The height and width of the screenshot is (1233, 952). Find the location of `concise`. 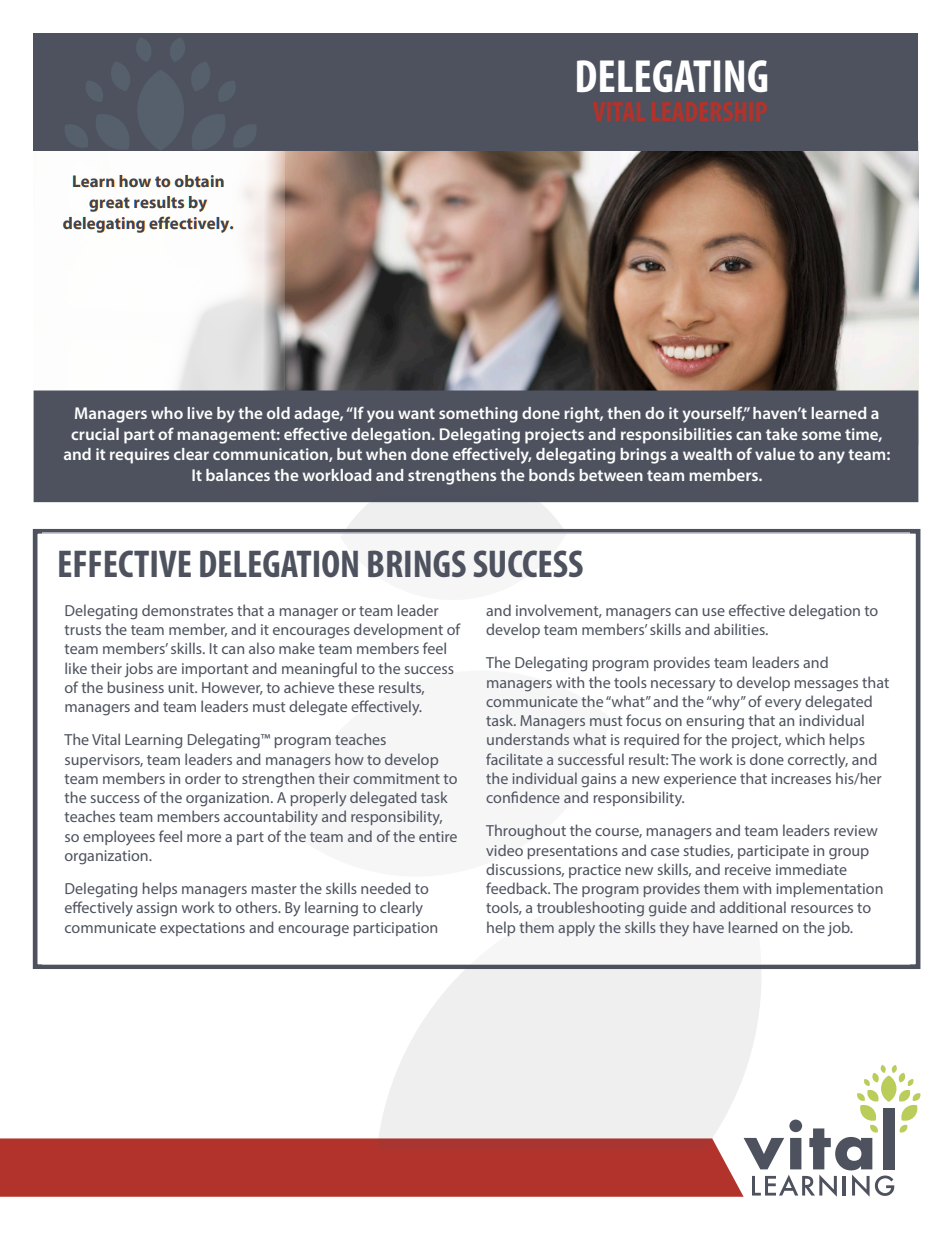

concise is located at coordinates (688, 321).
